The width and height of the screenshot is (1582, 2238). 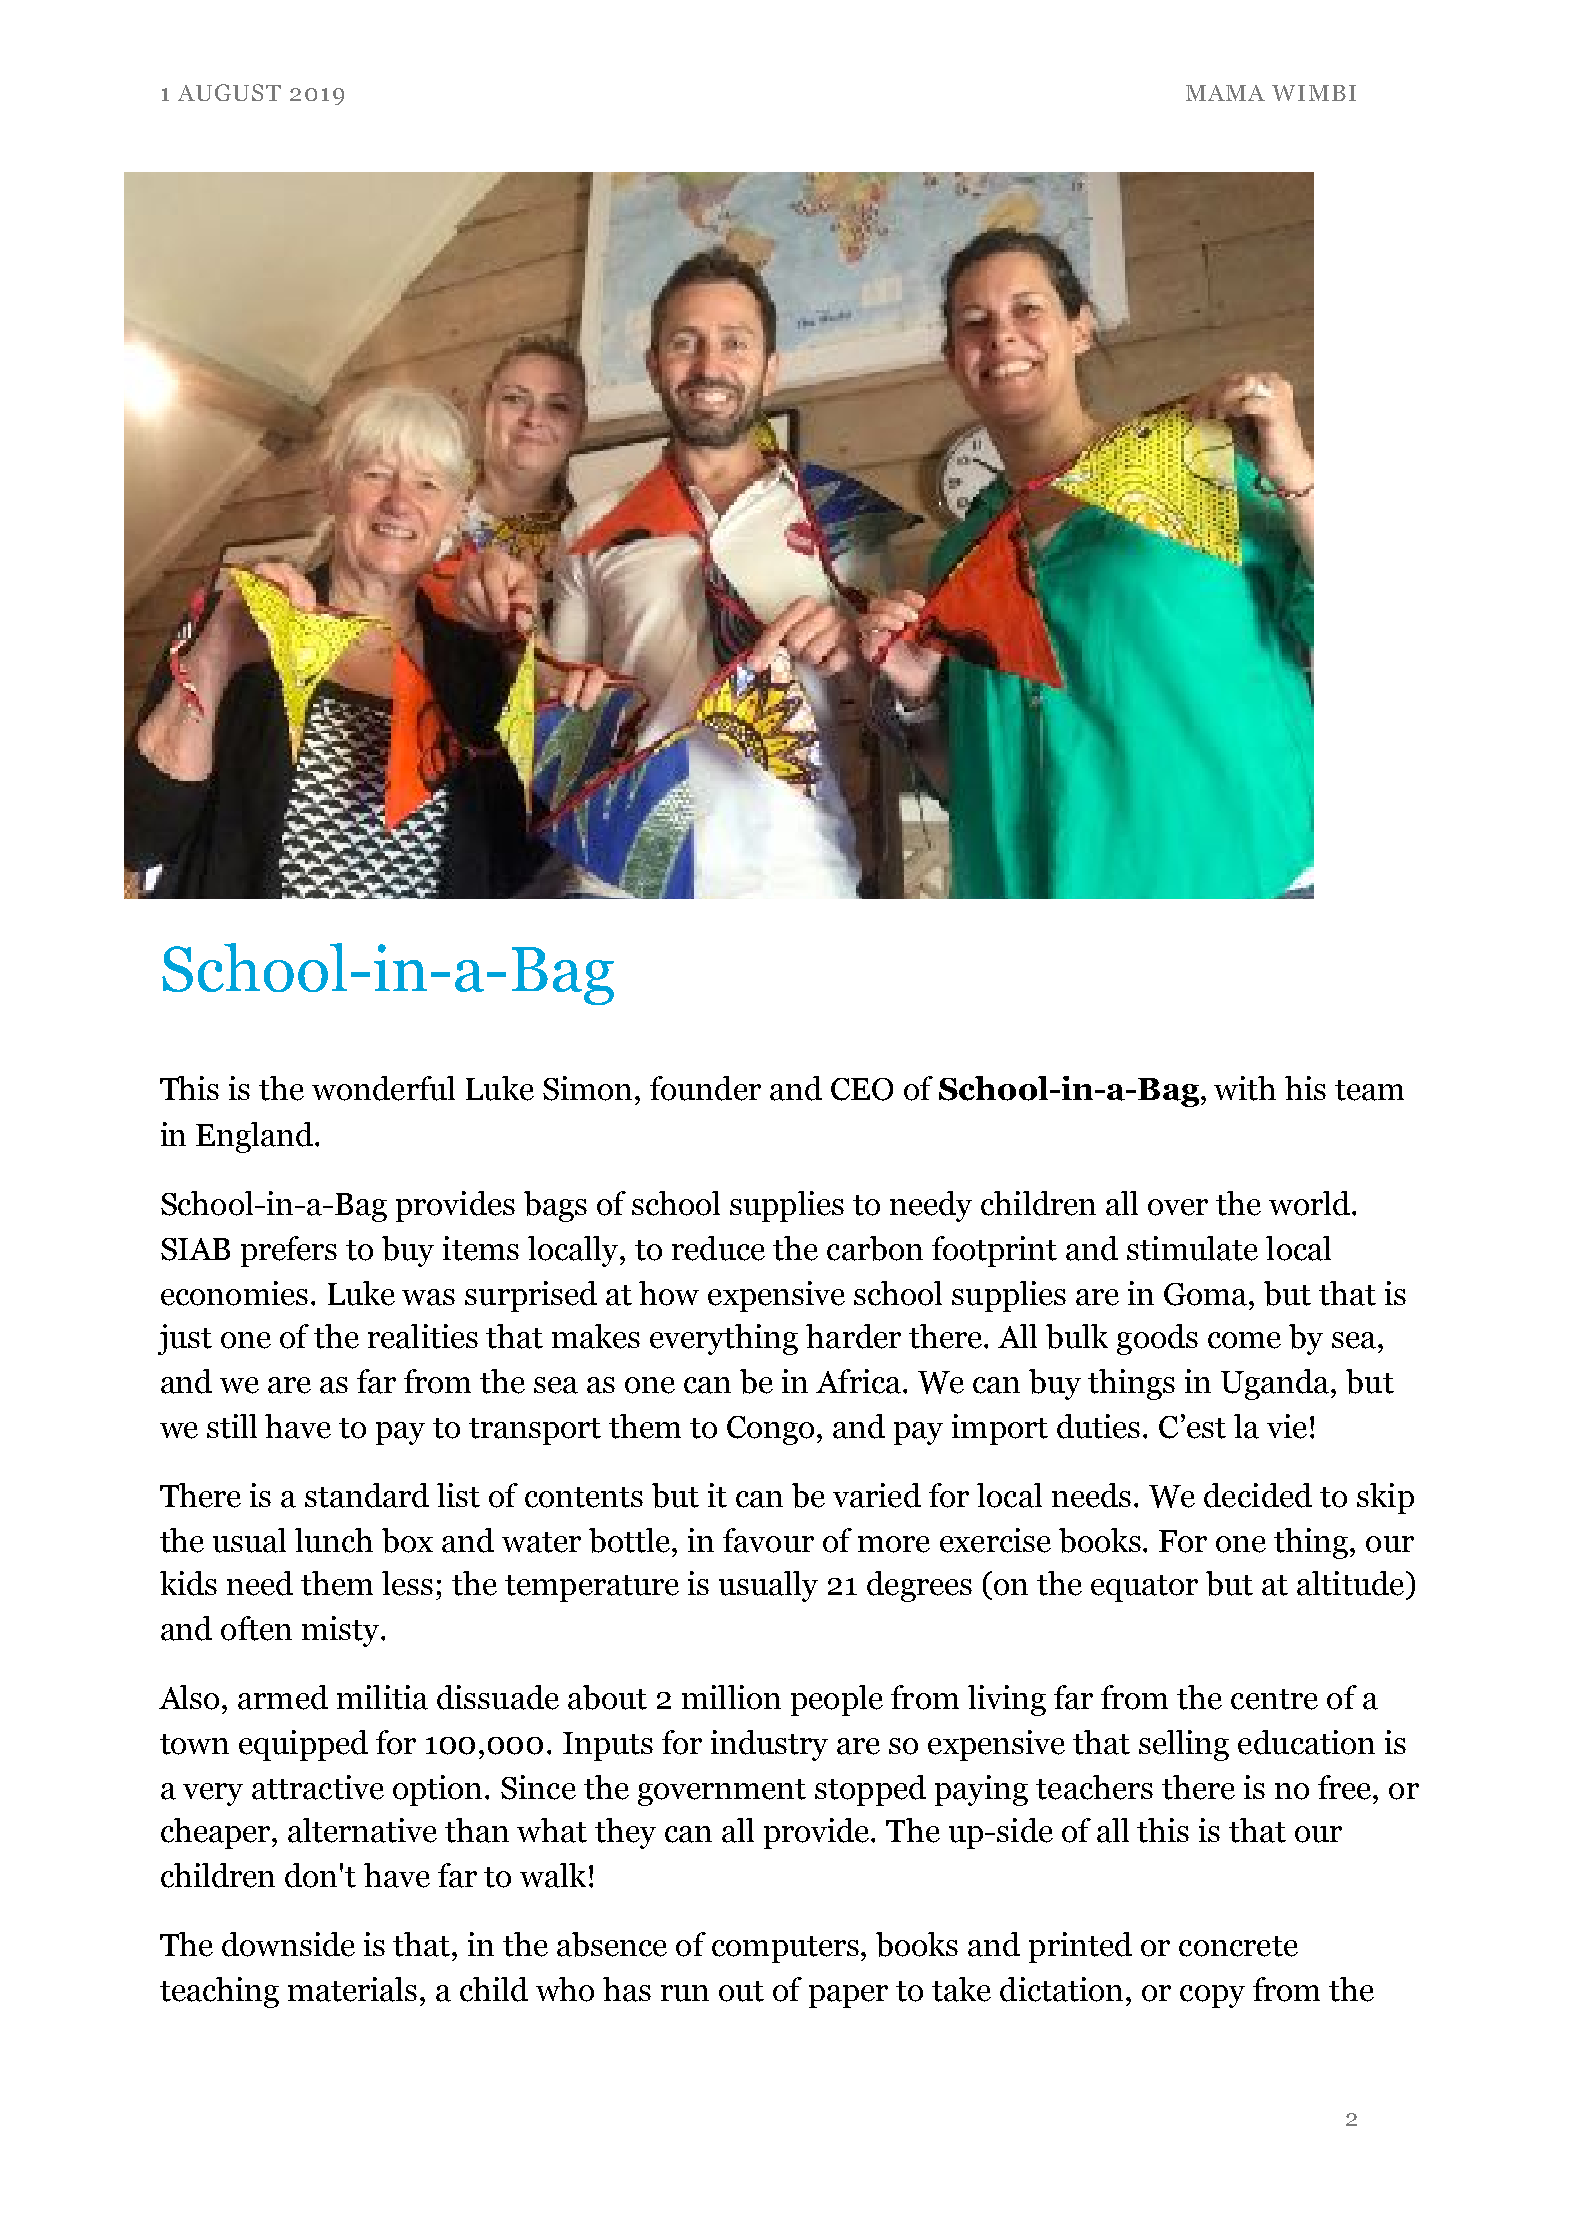 What do you see at coordinates (229, 92) in the screenshot?
I see `AUGUST` at bounding box center [229, 92].
